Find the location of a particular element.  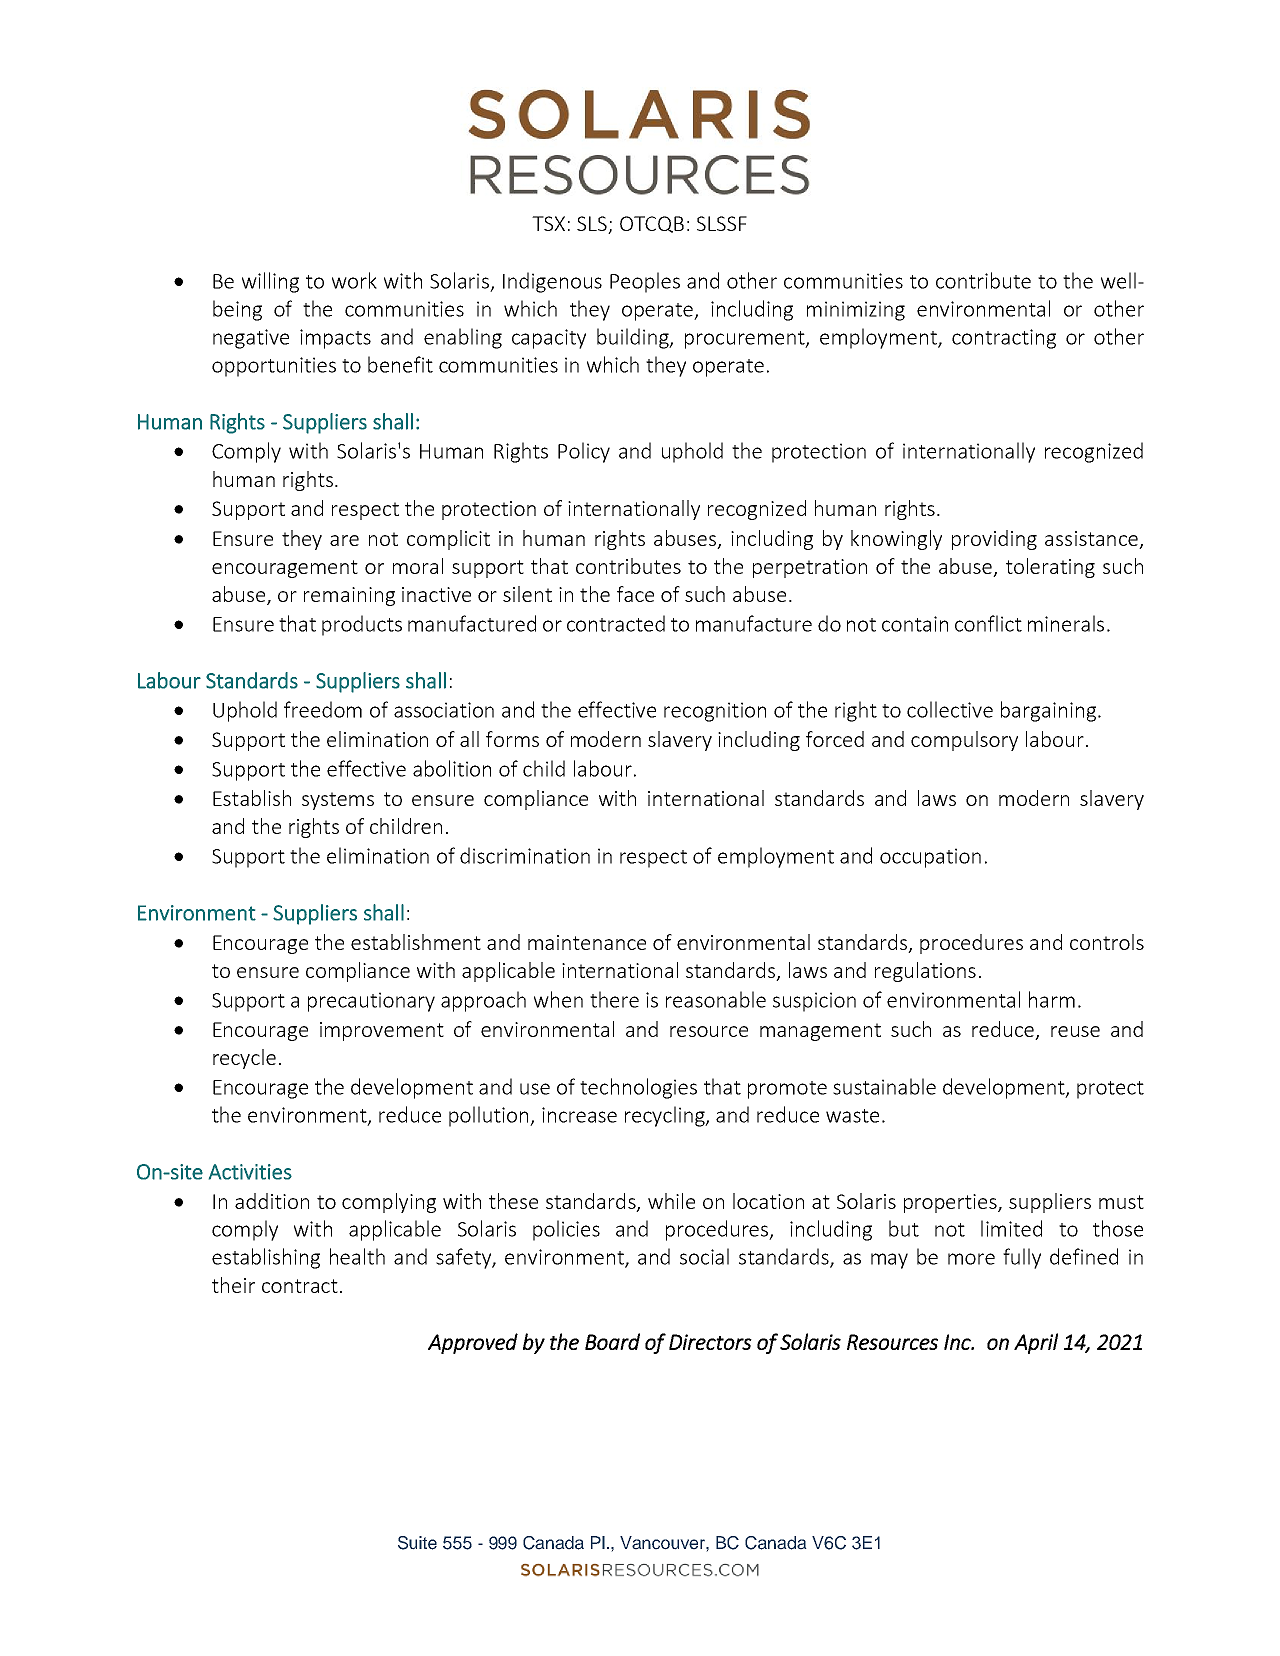

Suite is located at coordinates (417, 1543).
